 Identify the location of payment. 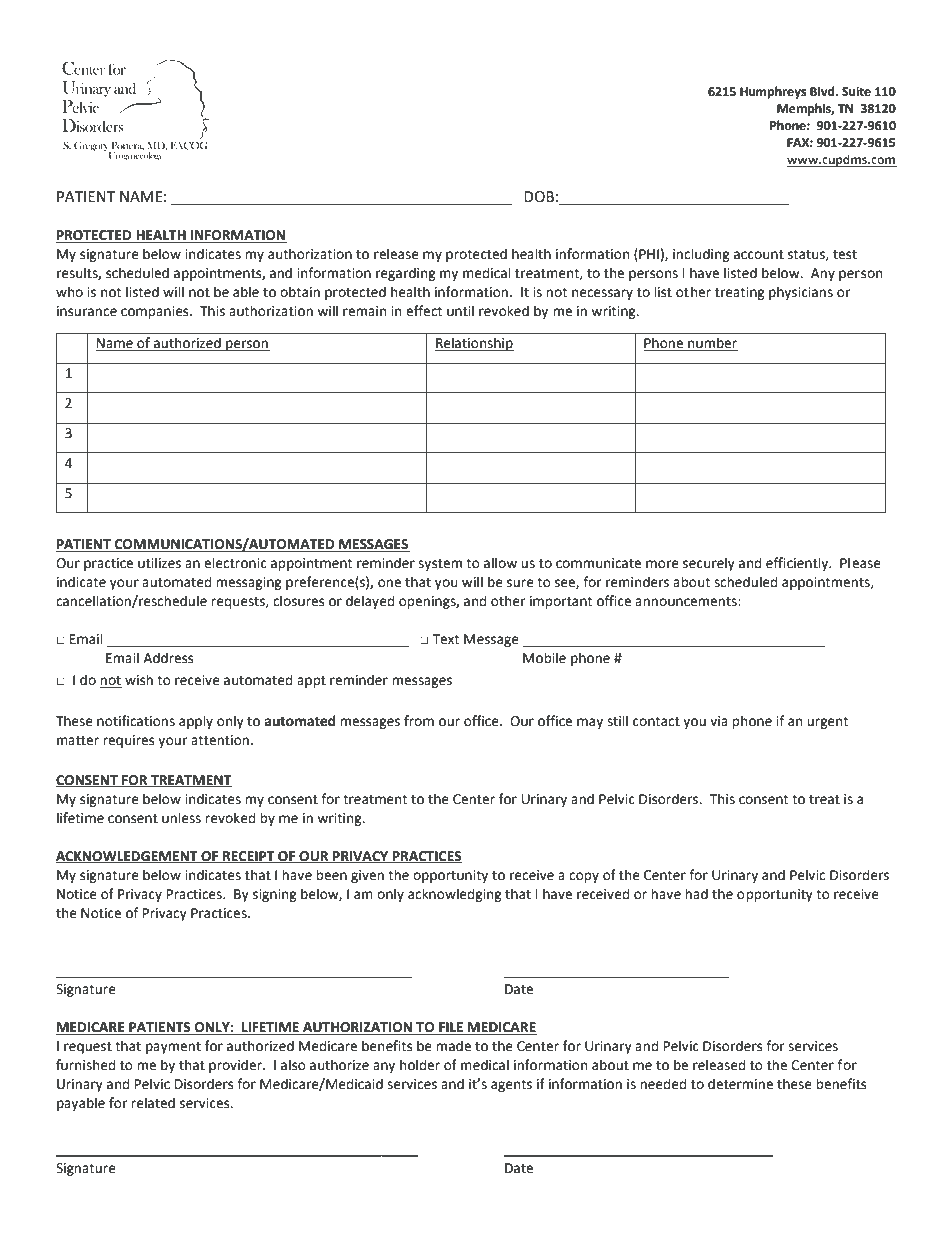
(173, 1048).
